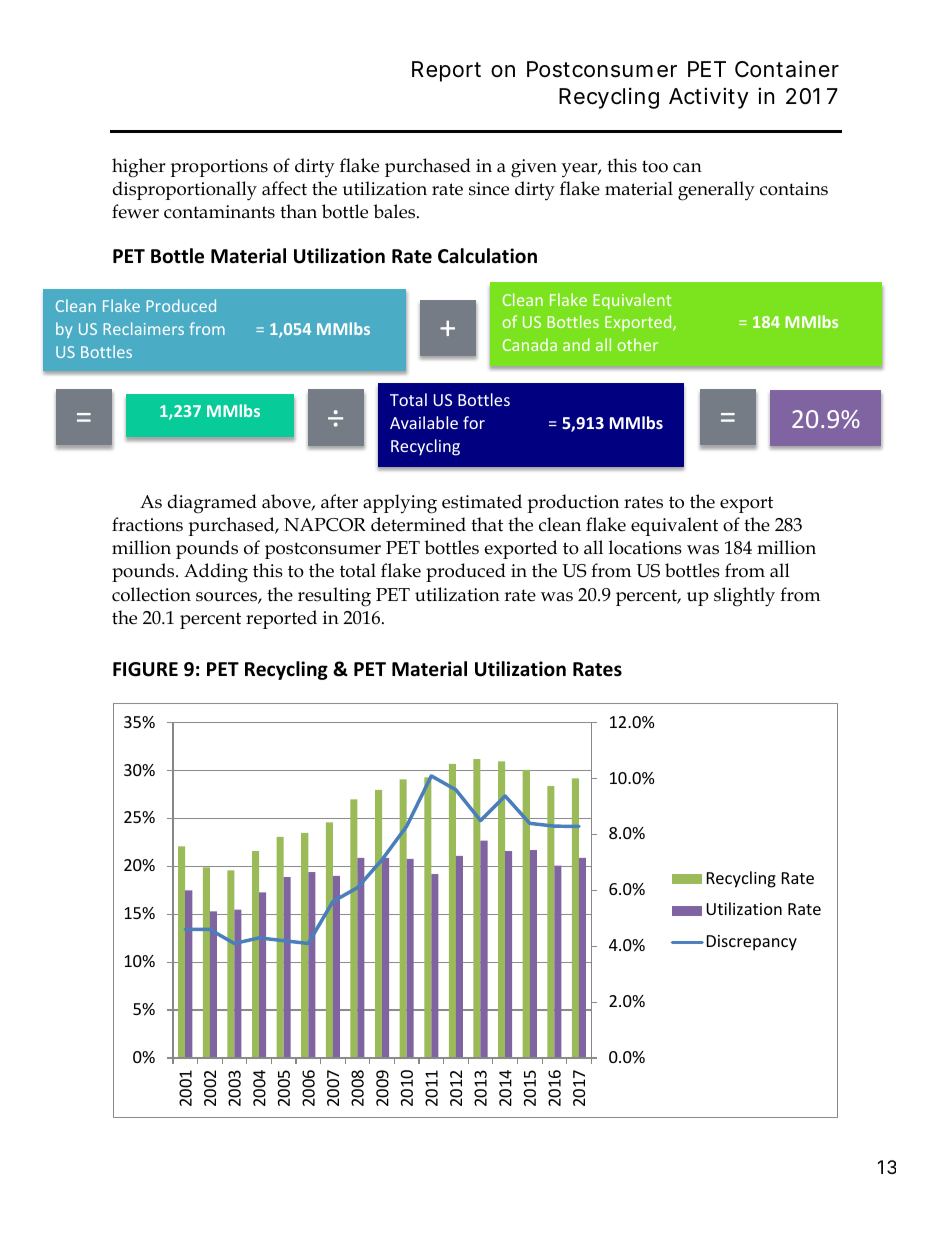 Image resolution: width=952 pixels, height=1233 pixels. What do you see at coordinates (716, 191) in the screenshot?
I see `generally` at bounding box center [716, 191].
